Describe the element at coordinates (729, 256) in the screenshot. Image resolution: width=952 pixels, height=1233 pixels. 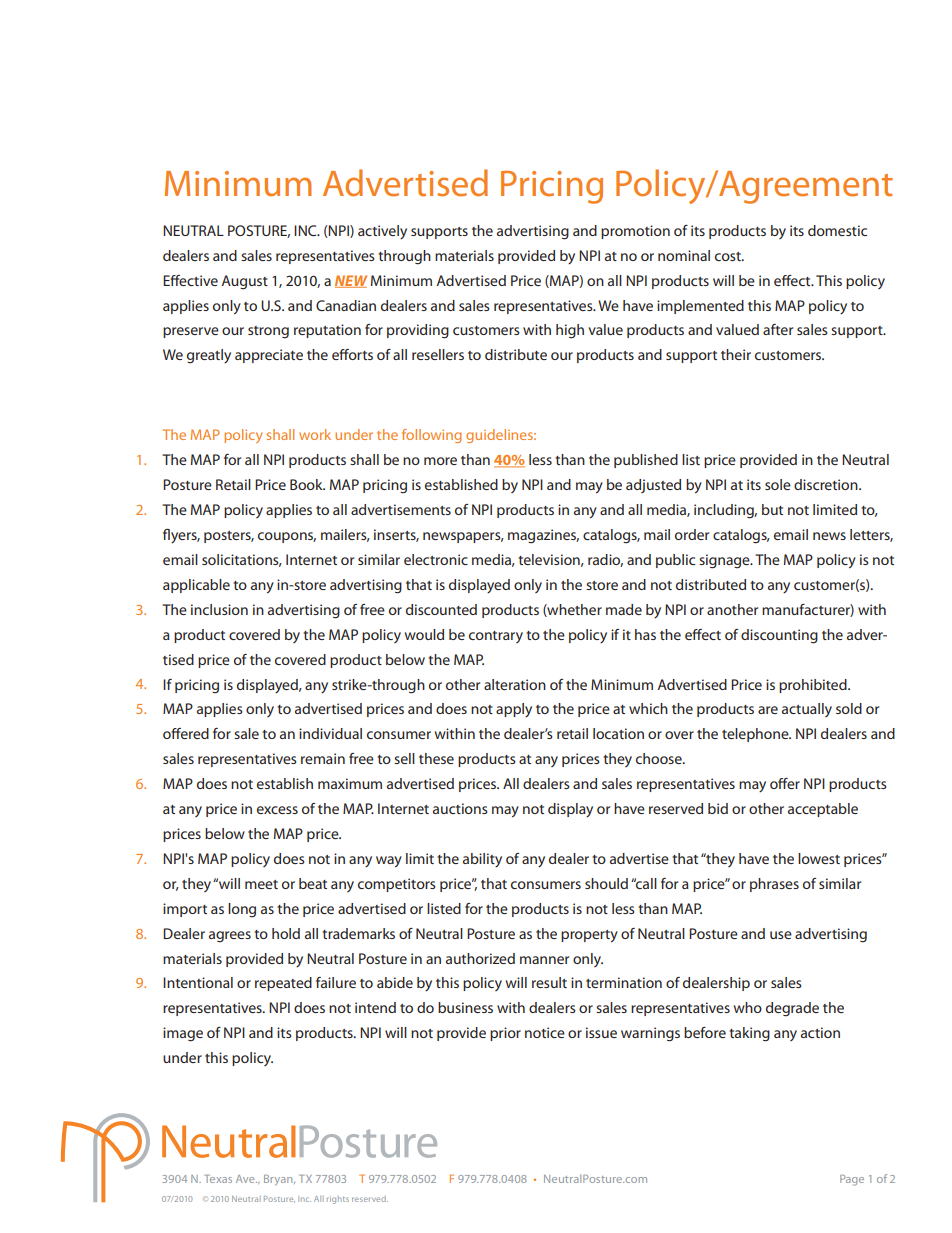
I see `cost` at that location.
